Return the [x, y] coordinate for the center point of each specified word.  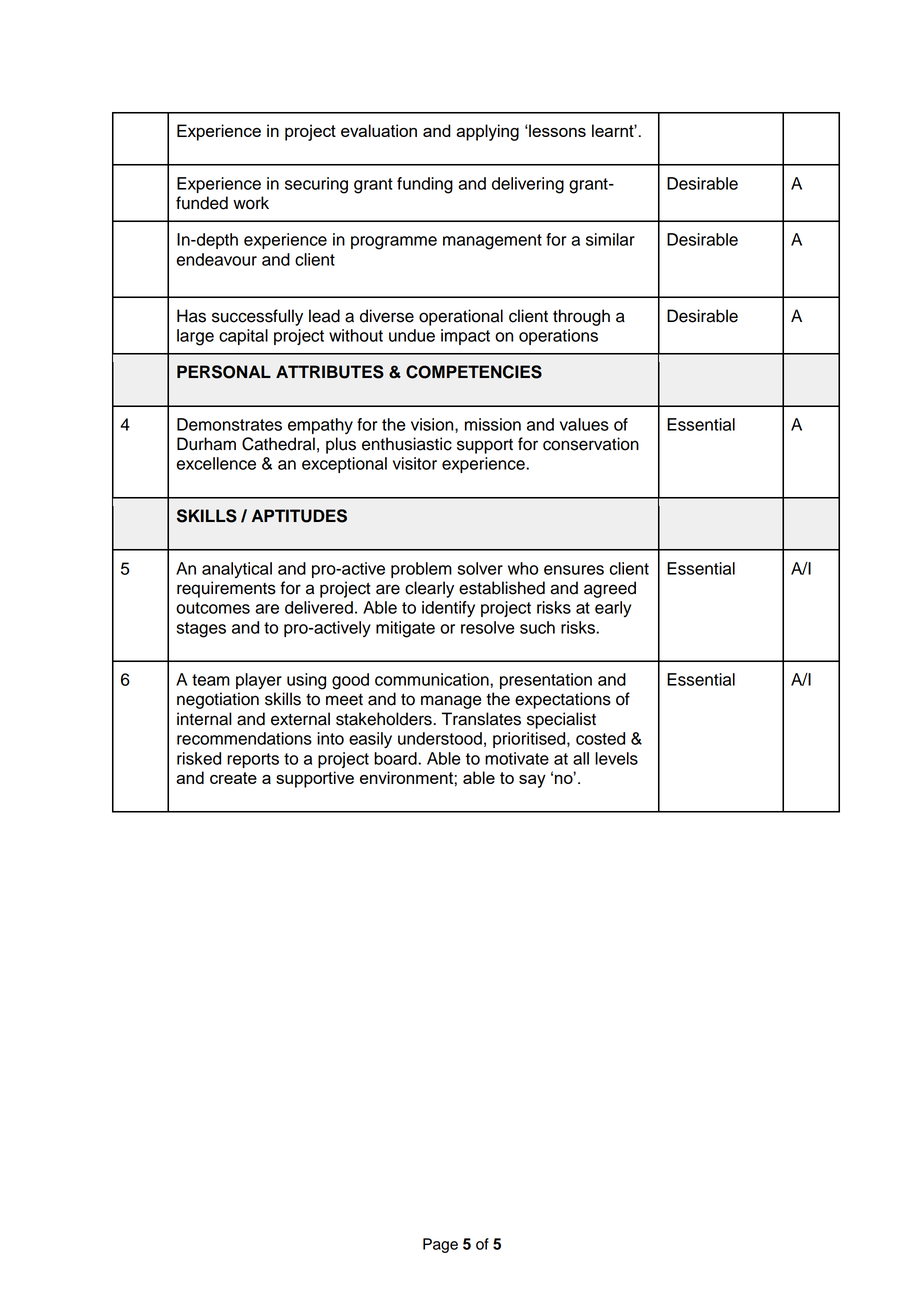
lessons [556, 130]
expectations [563, 700]
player [259, 681]
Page [440, 1245]
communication [433, 679]
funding [425, 185]
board [396, 758]
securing [316, 185]
